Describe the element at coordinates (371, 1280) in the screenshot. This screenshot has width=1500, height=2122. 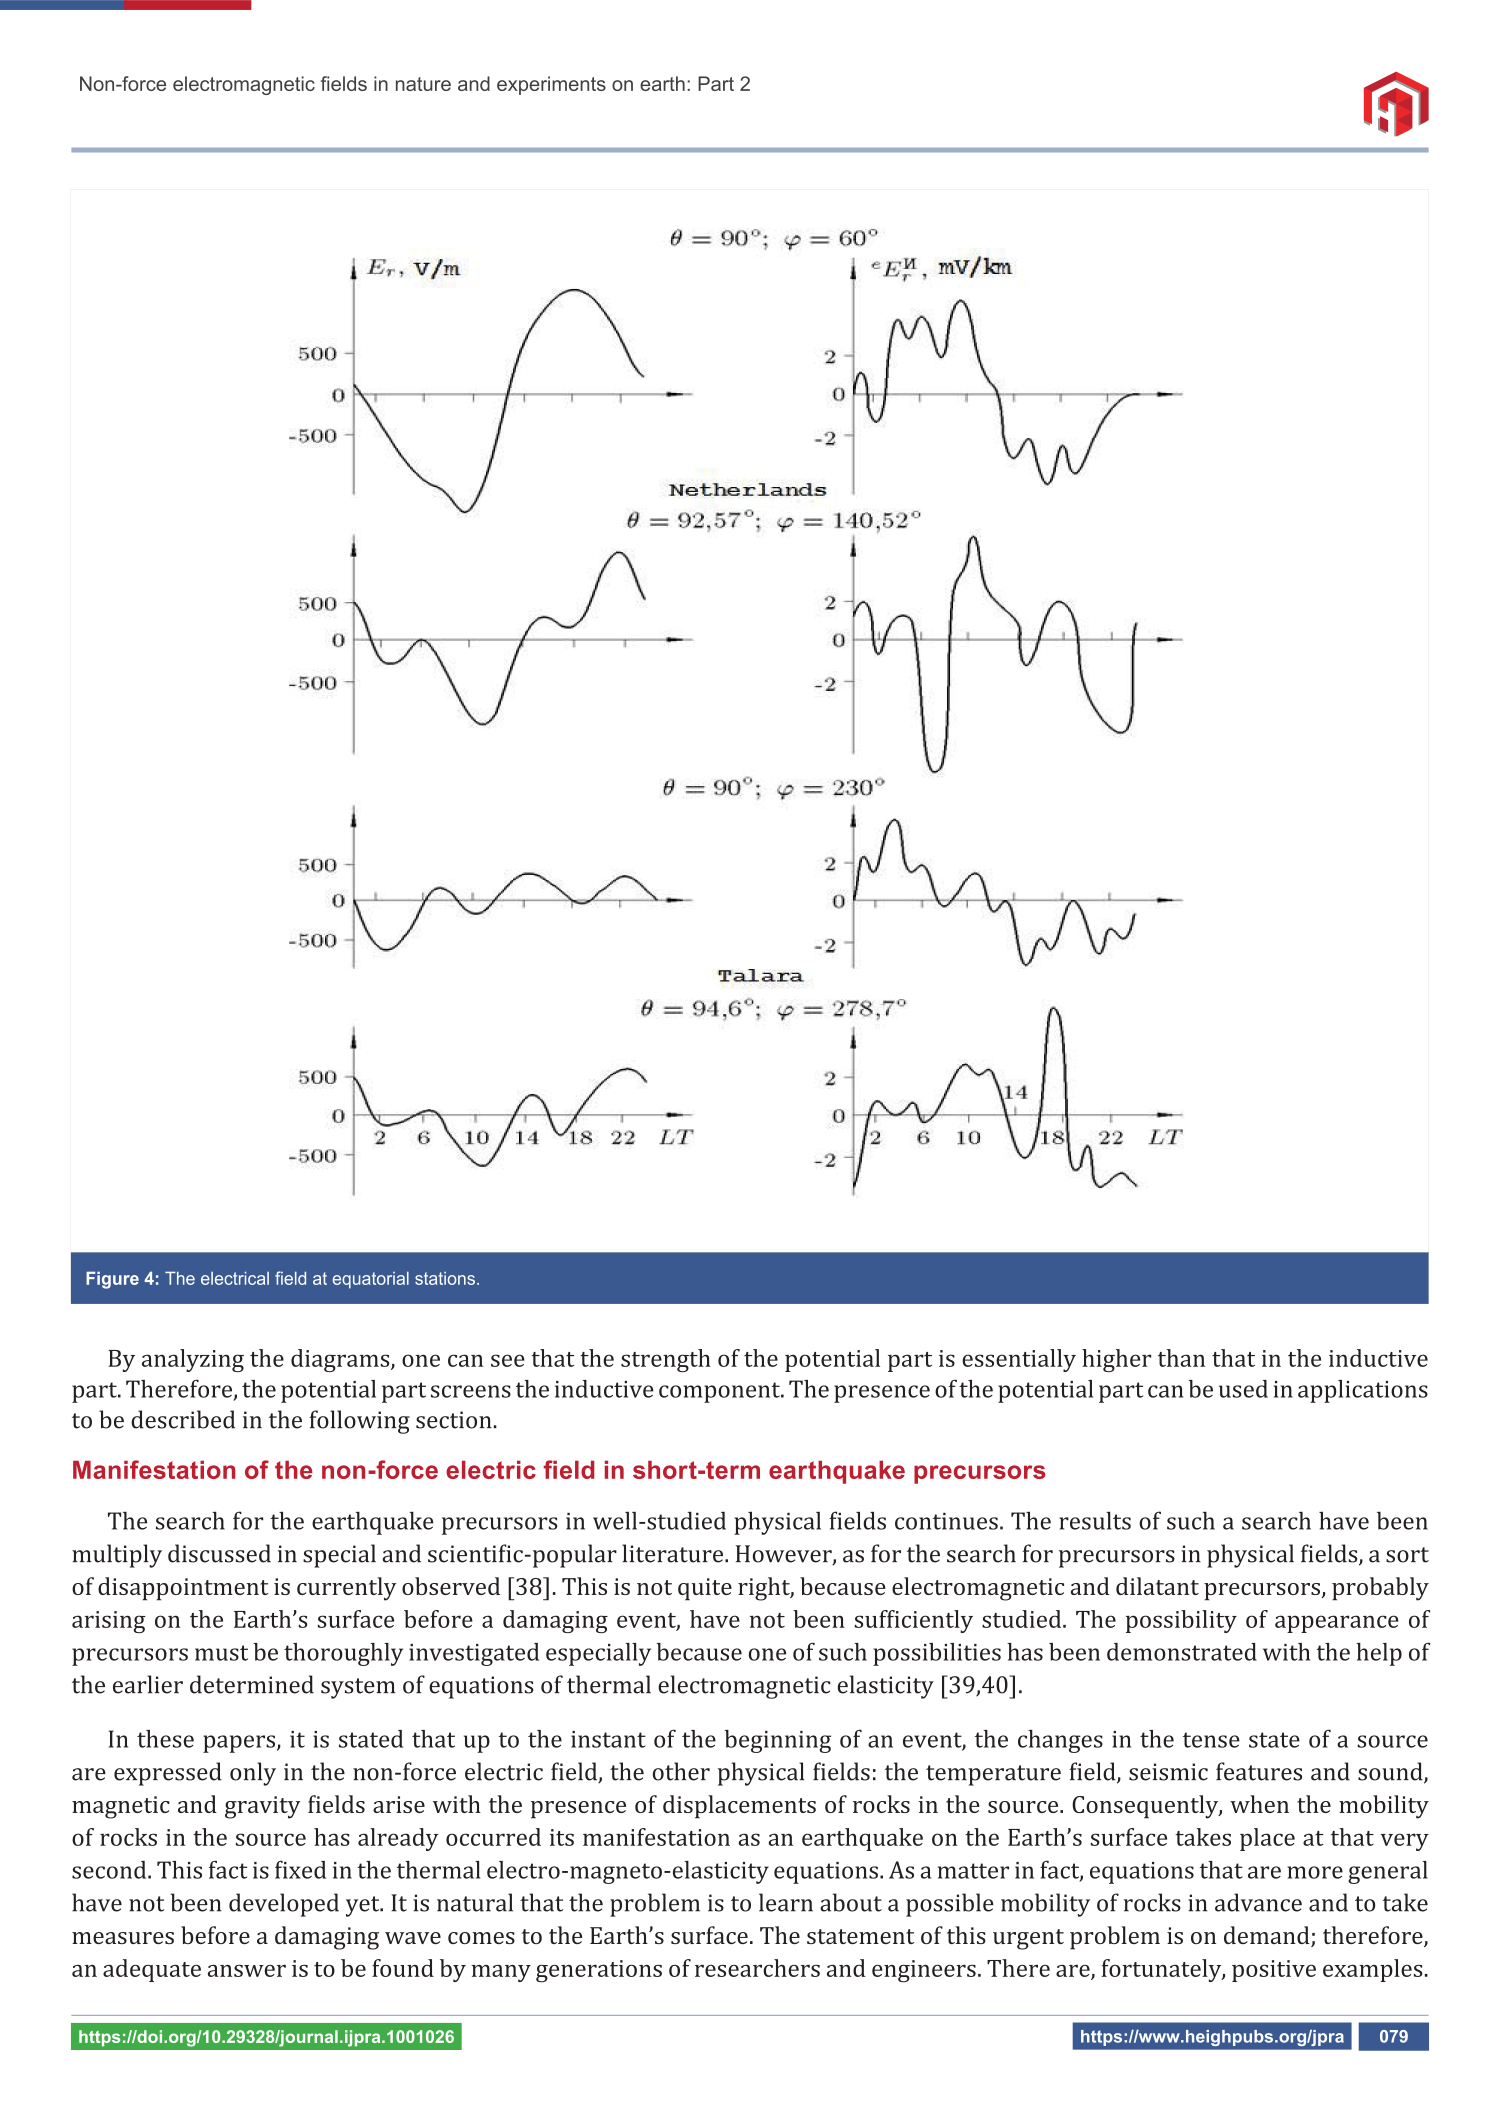
I see `equatorial` at that location.
